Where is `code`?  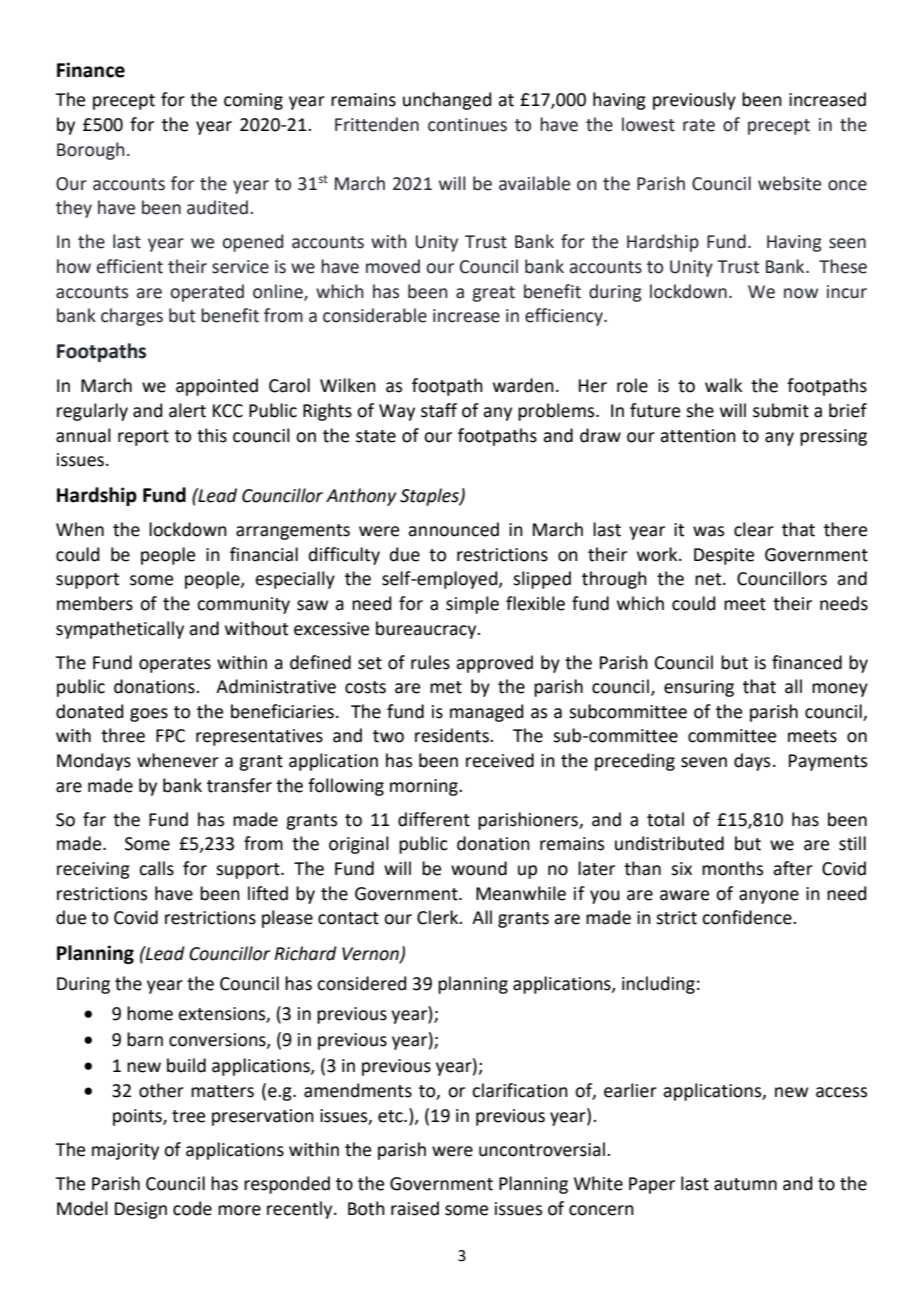
code is located at coordinates (192, 1208).
